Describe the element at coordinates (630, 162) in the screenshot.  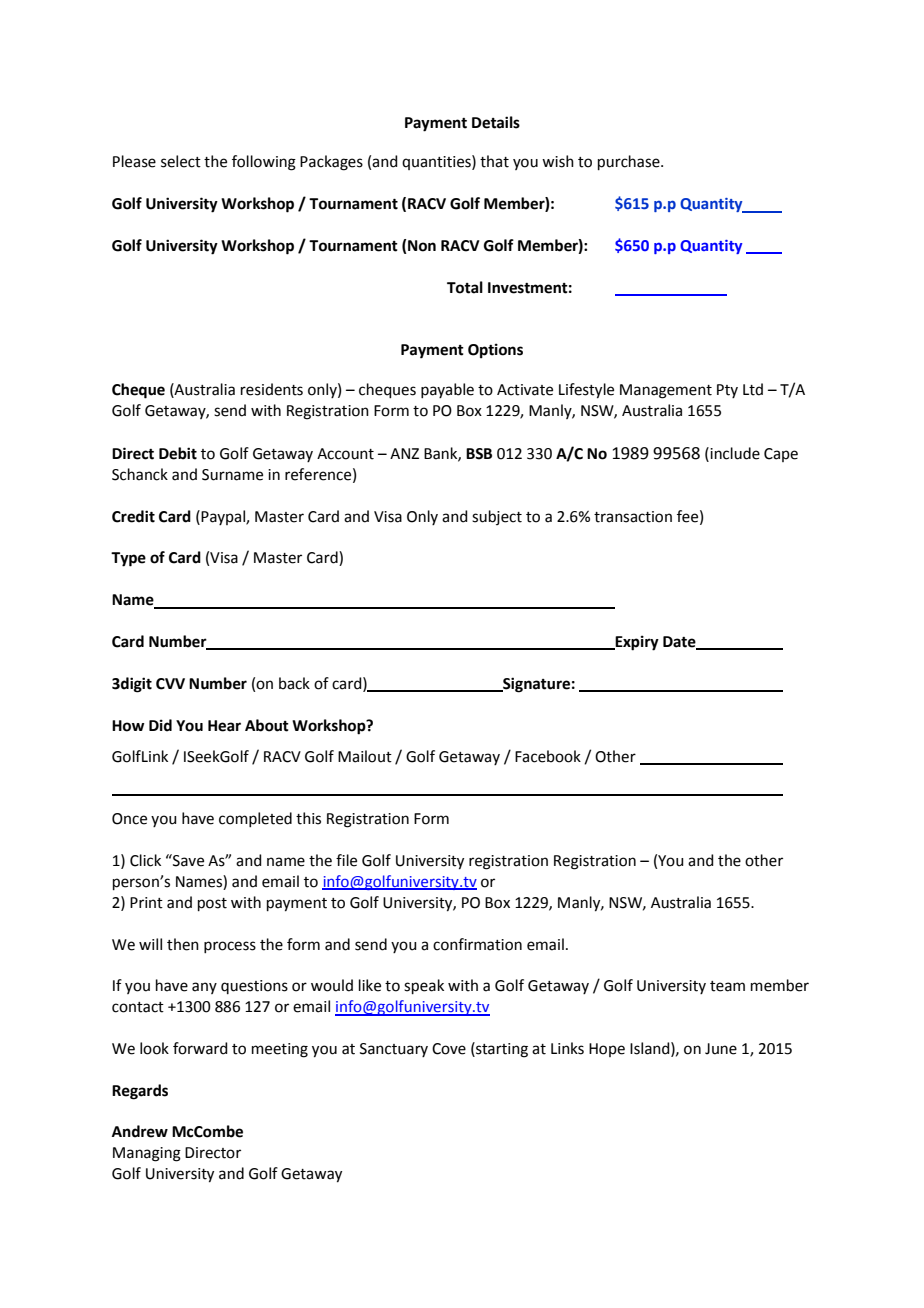
I see `purchase` at that location.
